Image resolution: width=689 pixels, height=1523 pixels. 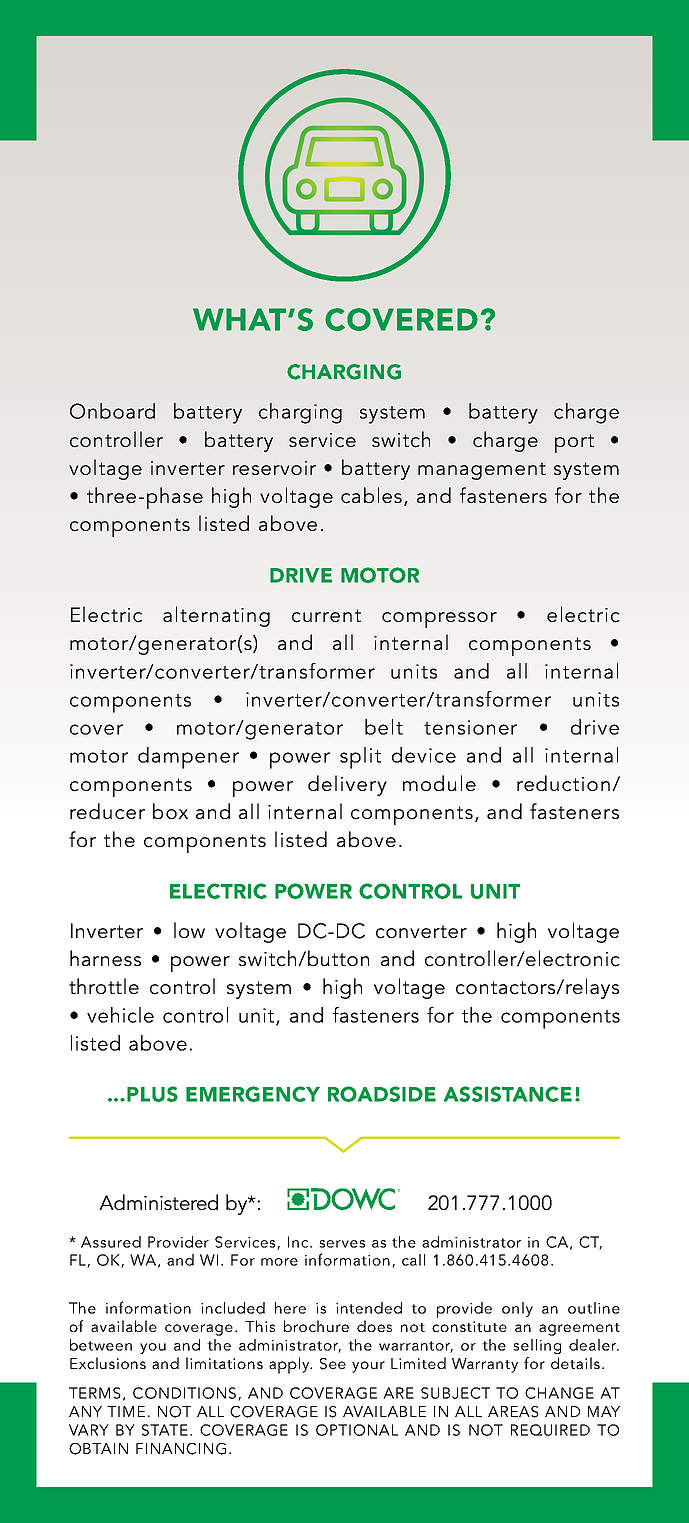 What do you see at coordinates (357, 1430) in the document?
I see `OPTIONAL` at bounding box center [357, 1430].
